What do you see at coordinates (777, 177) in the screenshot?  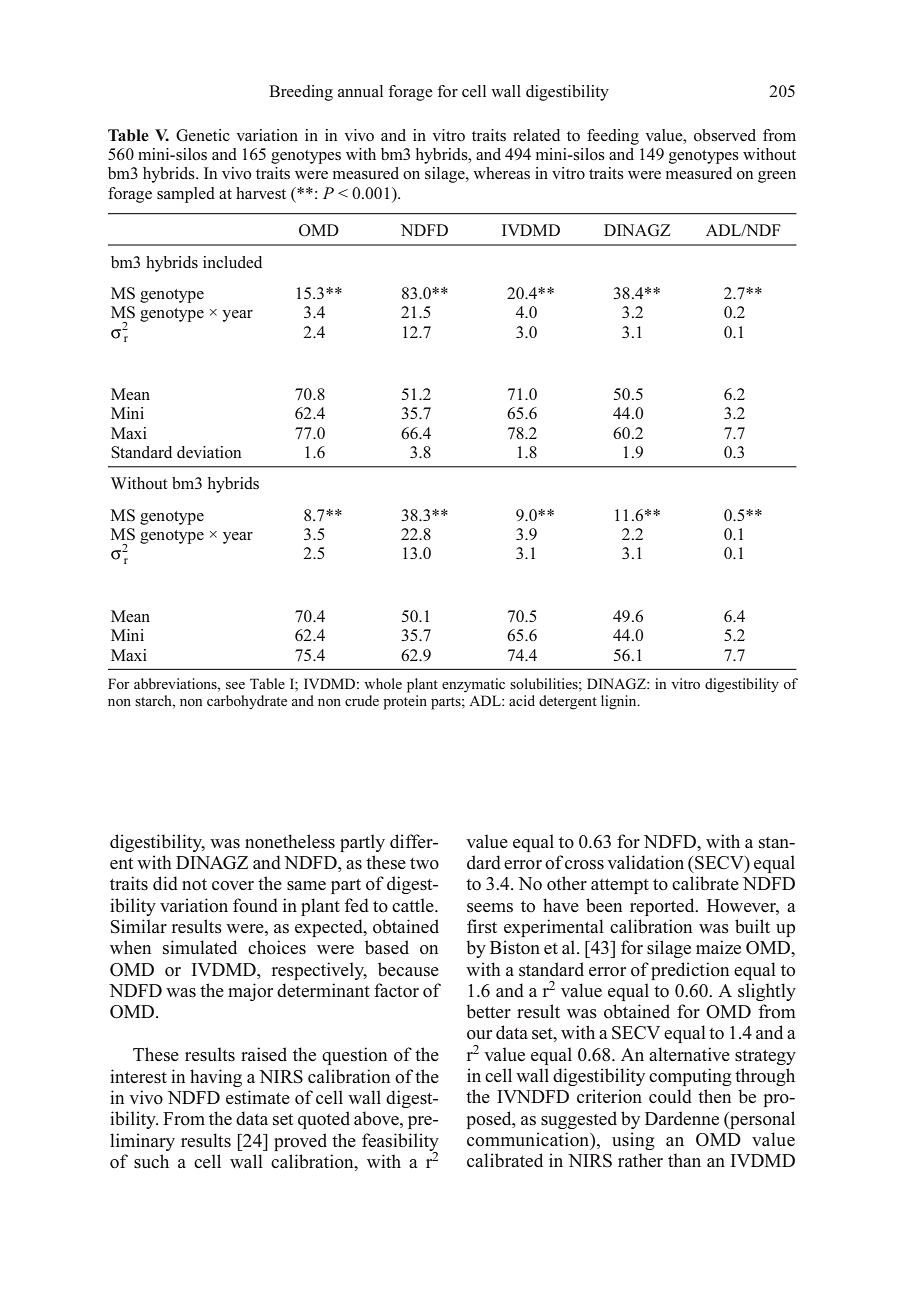 I see `green` at bounding box center [777, 177].
